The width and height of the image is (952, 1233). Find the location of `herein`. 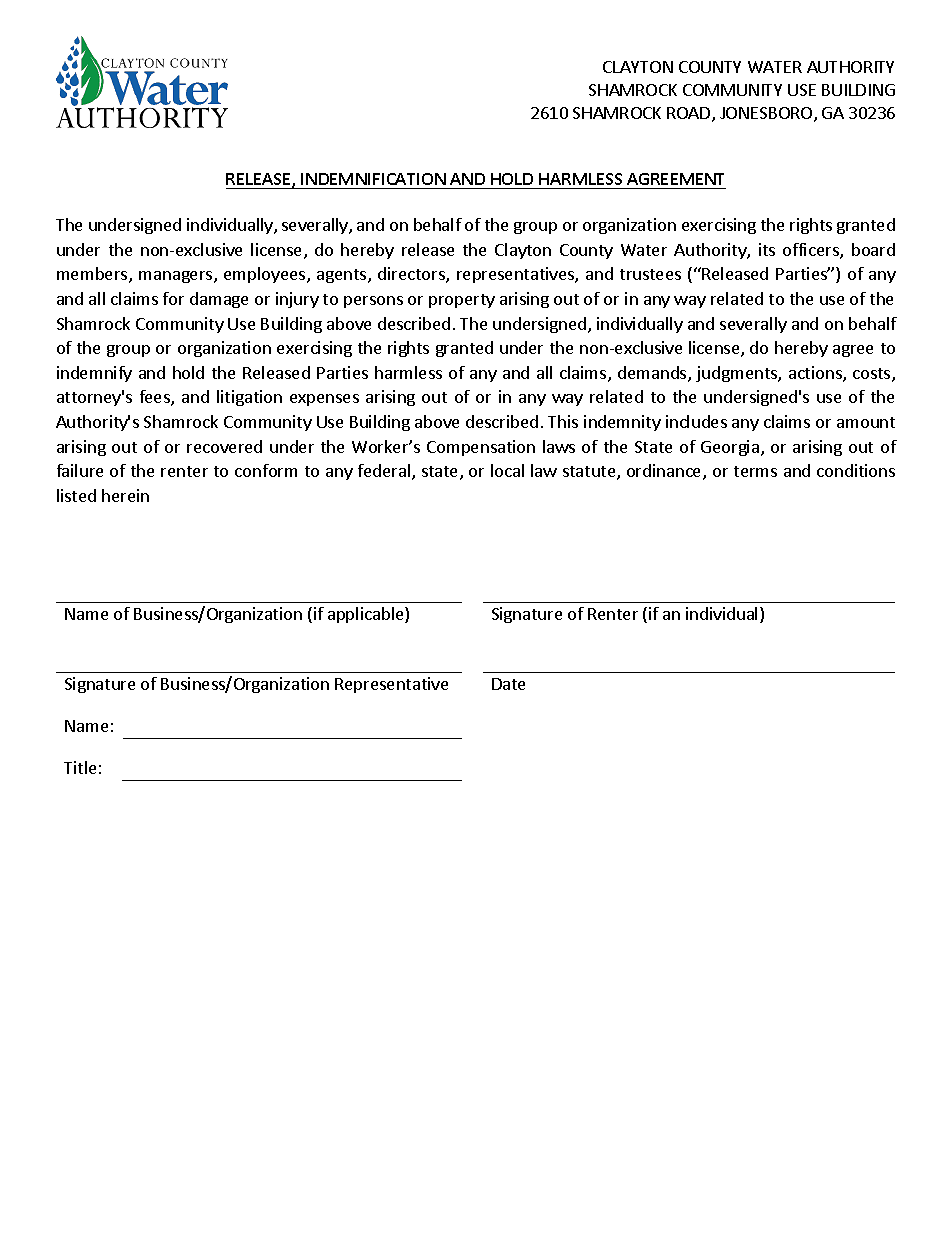

herein is located at coordinates (125, 495).
